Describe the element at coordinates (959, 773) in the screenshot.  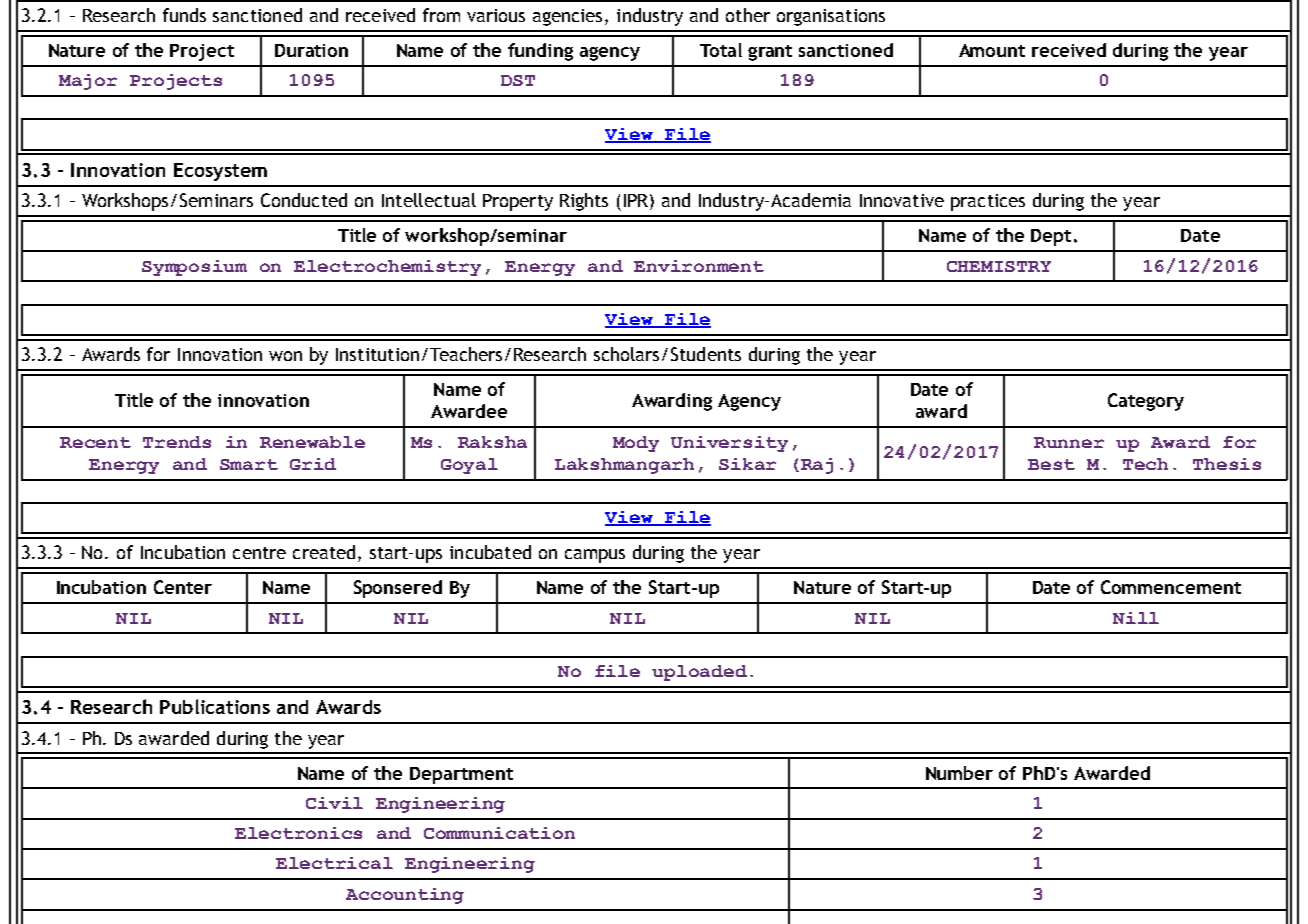
I see `Number` at that location.
